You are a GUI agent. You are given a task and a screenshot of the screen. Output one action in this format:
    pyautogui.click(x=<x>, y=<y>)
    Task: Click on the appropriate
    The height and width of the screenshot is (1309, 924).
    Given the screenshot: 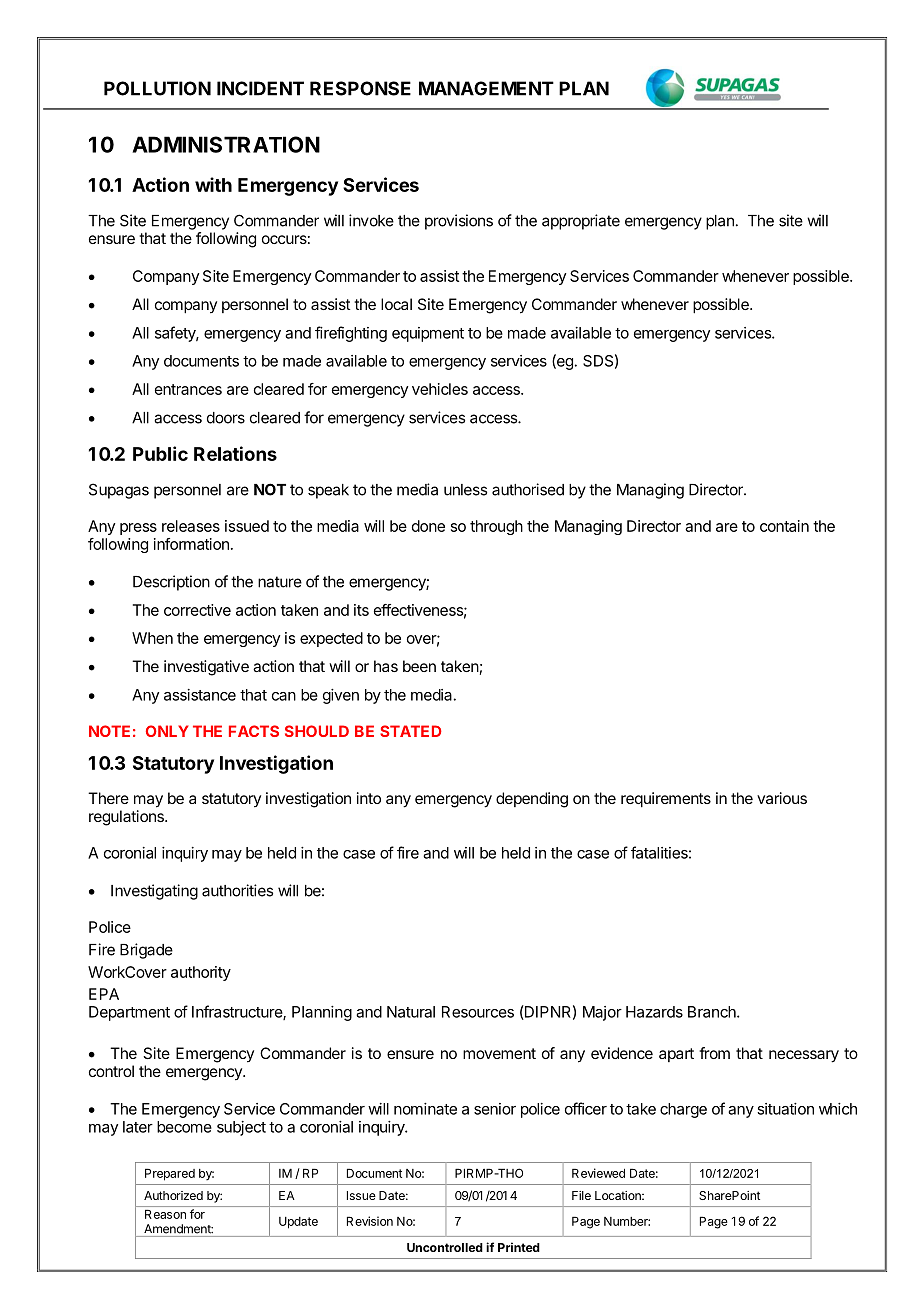 What is the action you would take?
    pyautogui.click(x=581, y=222)
